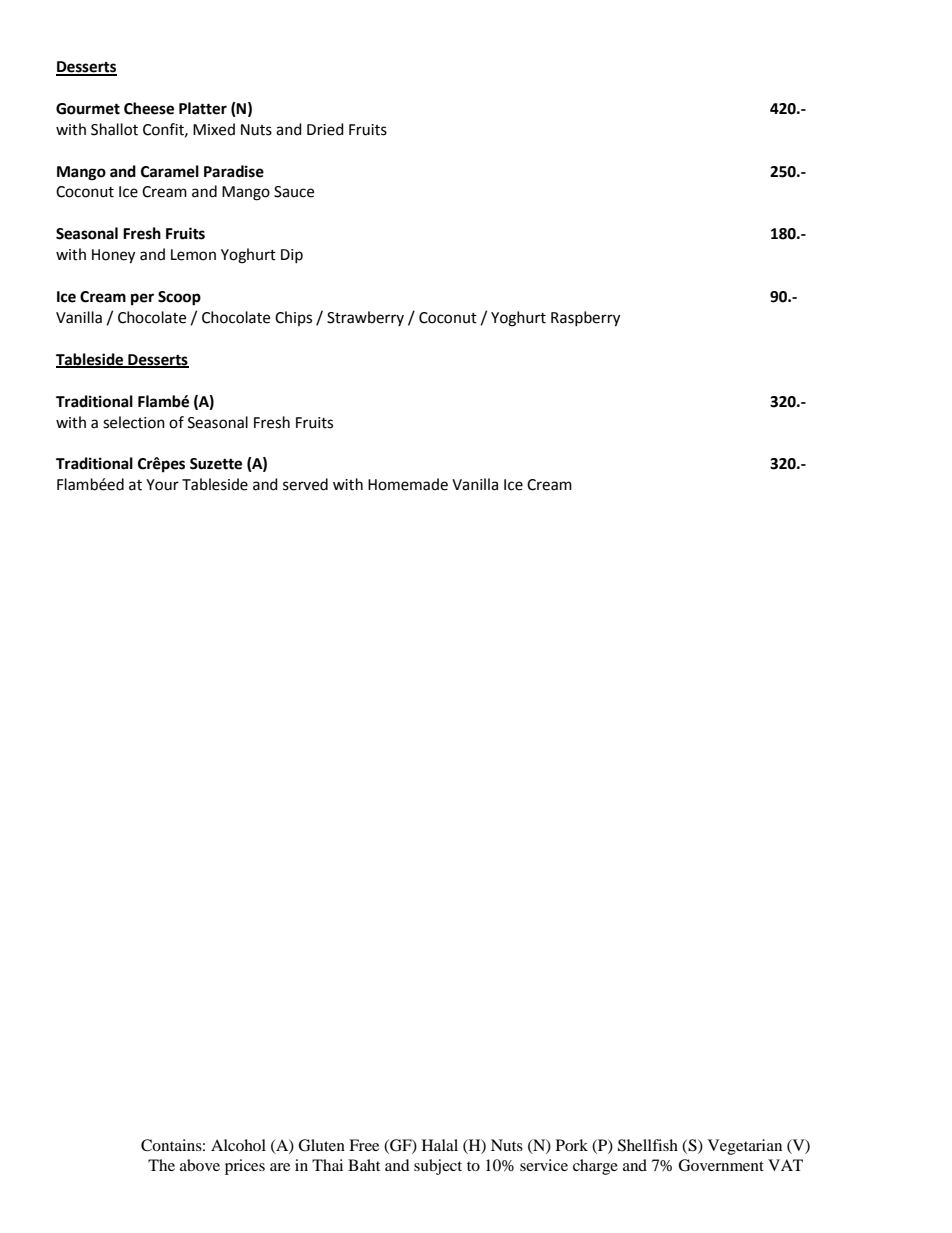 Image resolution: width=952 pixels, height=1233 pixels. What do you see at coordinates (161, 1165) in the image?
I see `The` at bounding box center [161, 1165].
